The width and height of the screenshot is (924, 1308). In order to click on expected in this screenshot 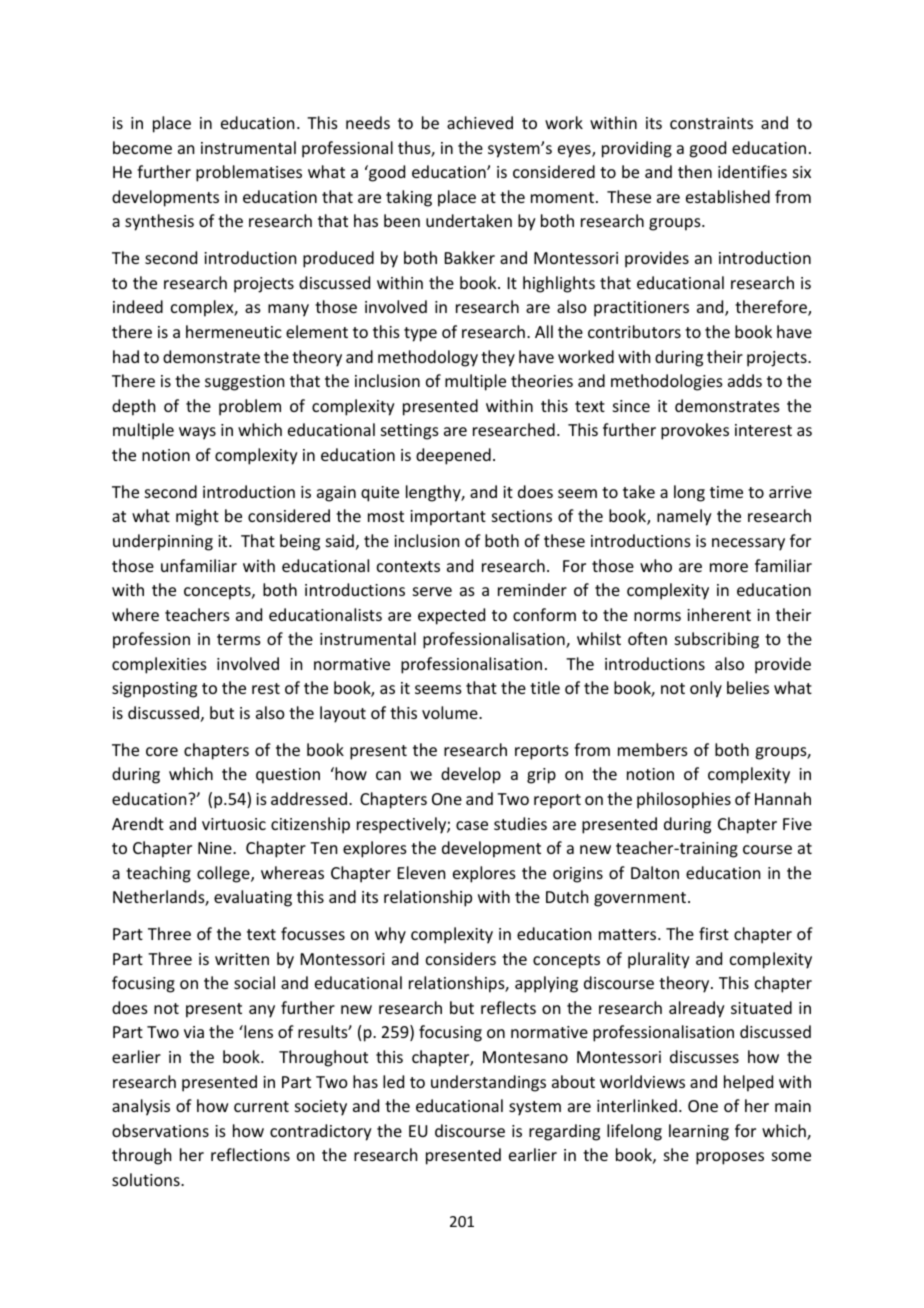, I will do `click(451, 616)`.
